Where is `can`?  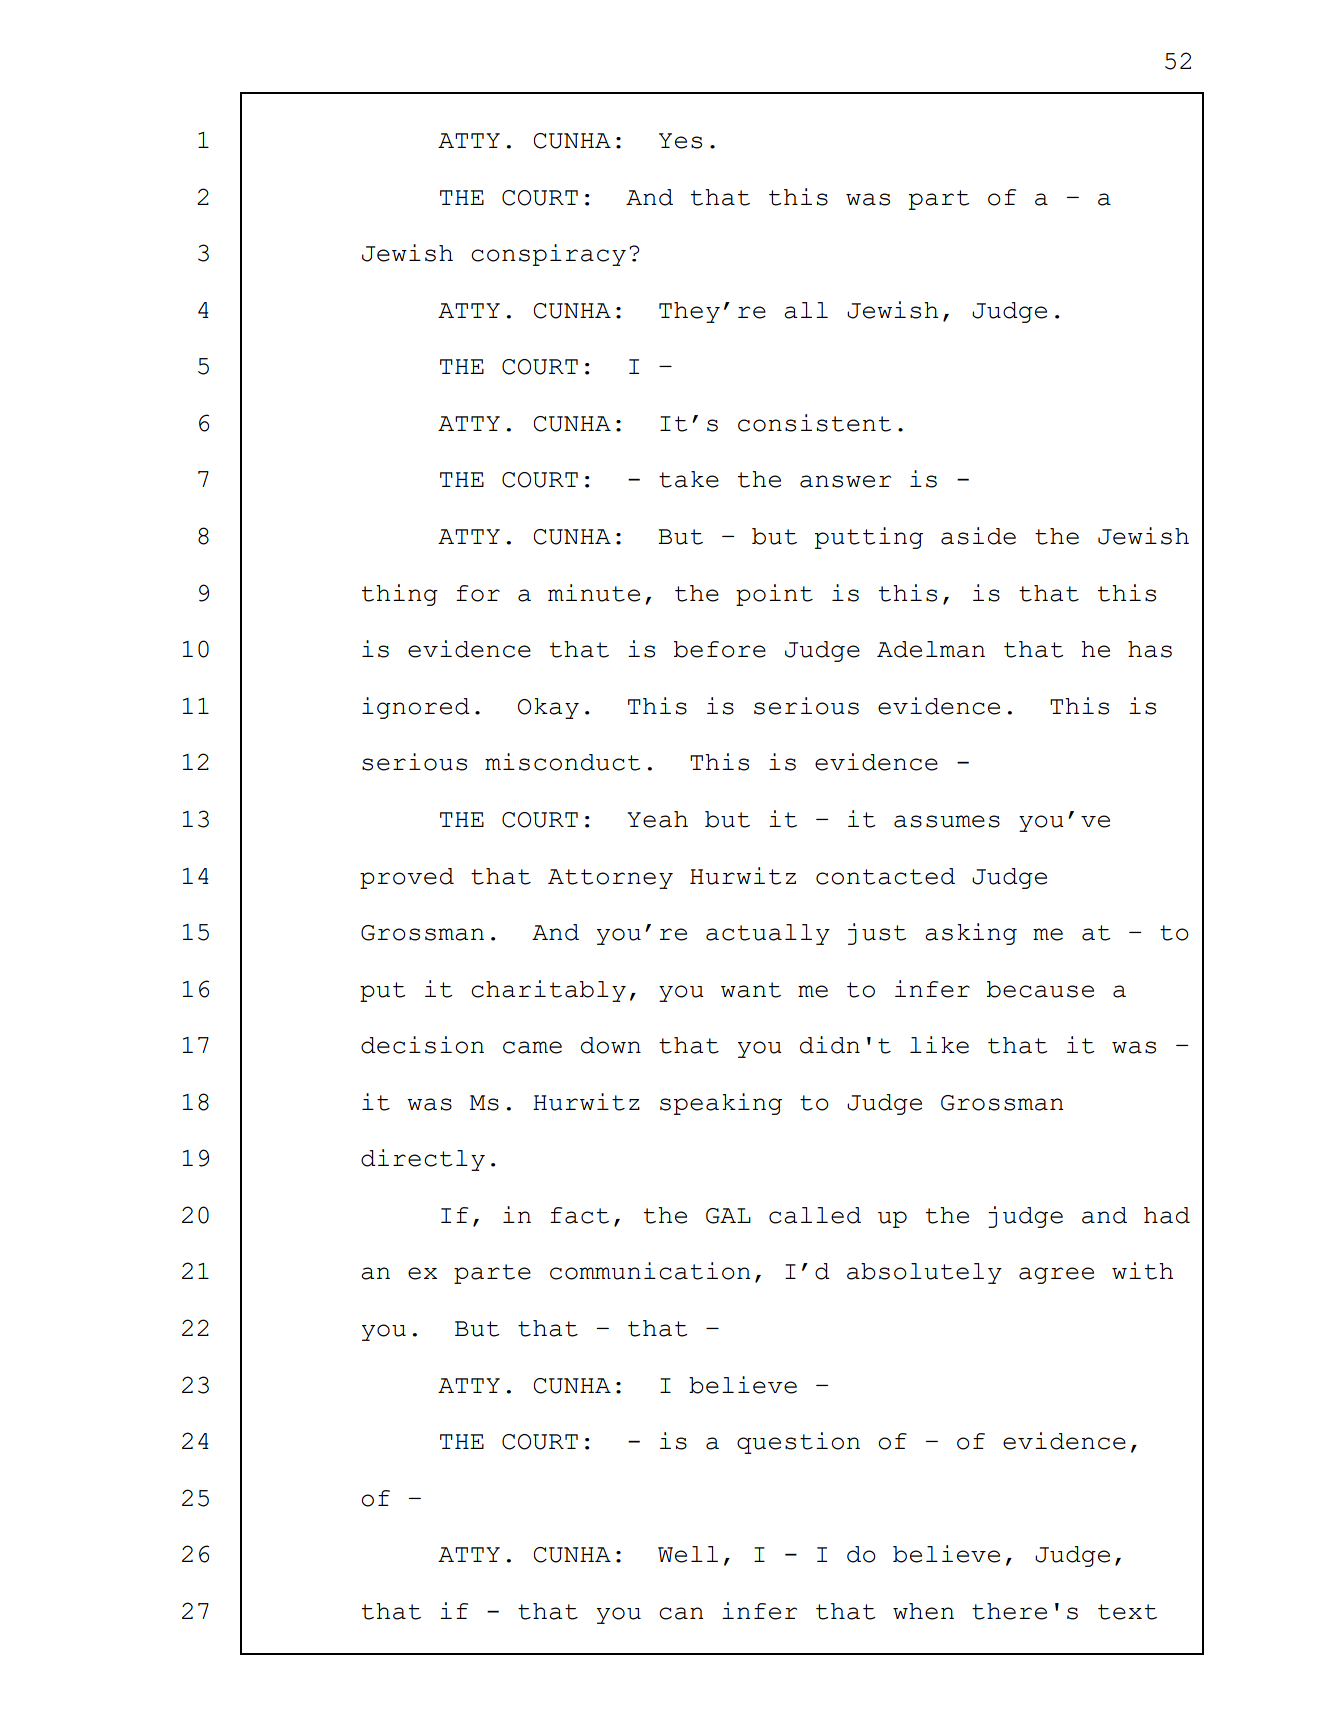
can is located at coordinates (681, 1613).
